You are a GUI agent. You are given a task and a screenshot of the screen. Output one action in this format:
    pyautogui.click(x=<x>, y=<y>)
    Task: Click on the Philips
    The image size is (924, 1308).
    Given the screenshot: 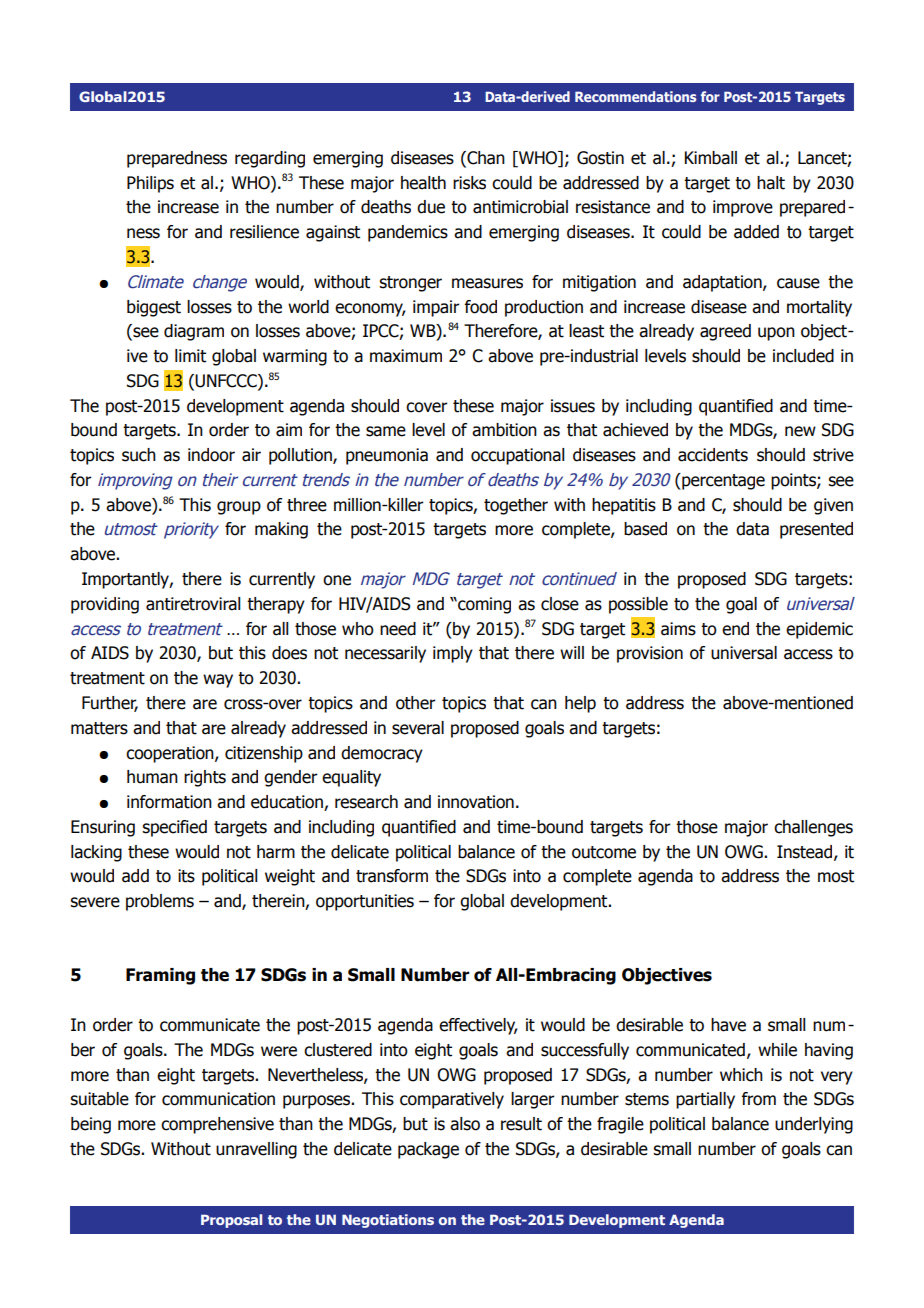 What is the action you would take?
    pyautogui.click(x=150, y=184)
